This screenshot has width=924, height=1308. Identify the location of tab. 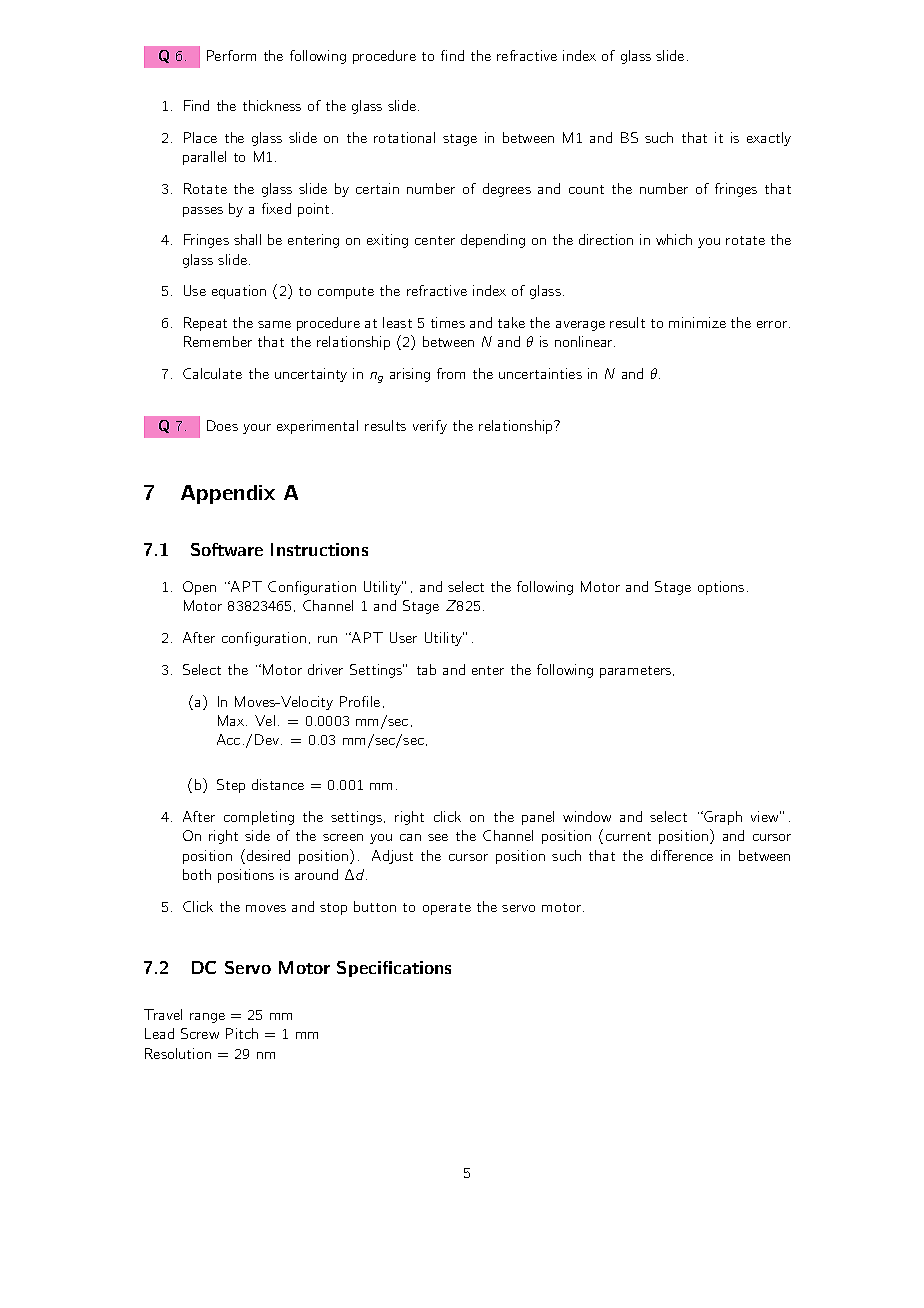
(426, 669).
